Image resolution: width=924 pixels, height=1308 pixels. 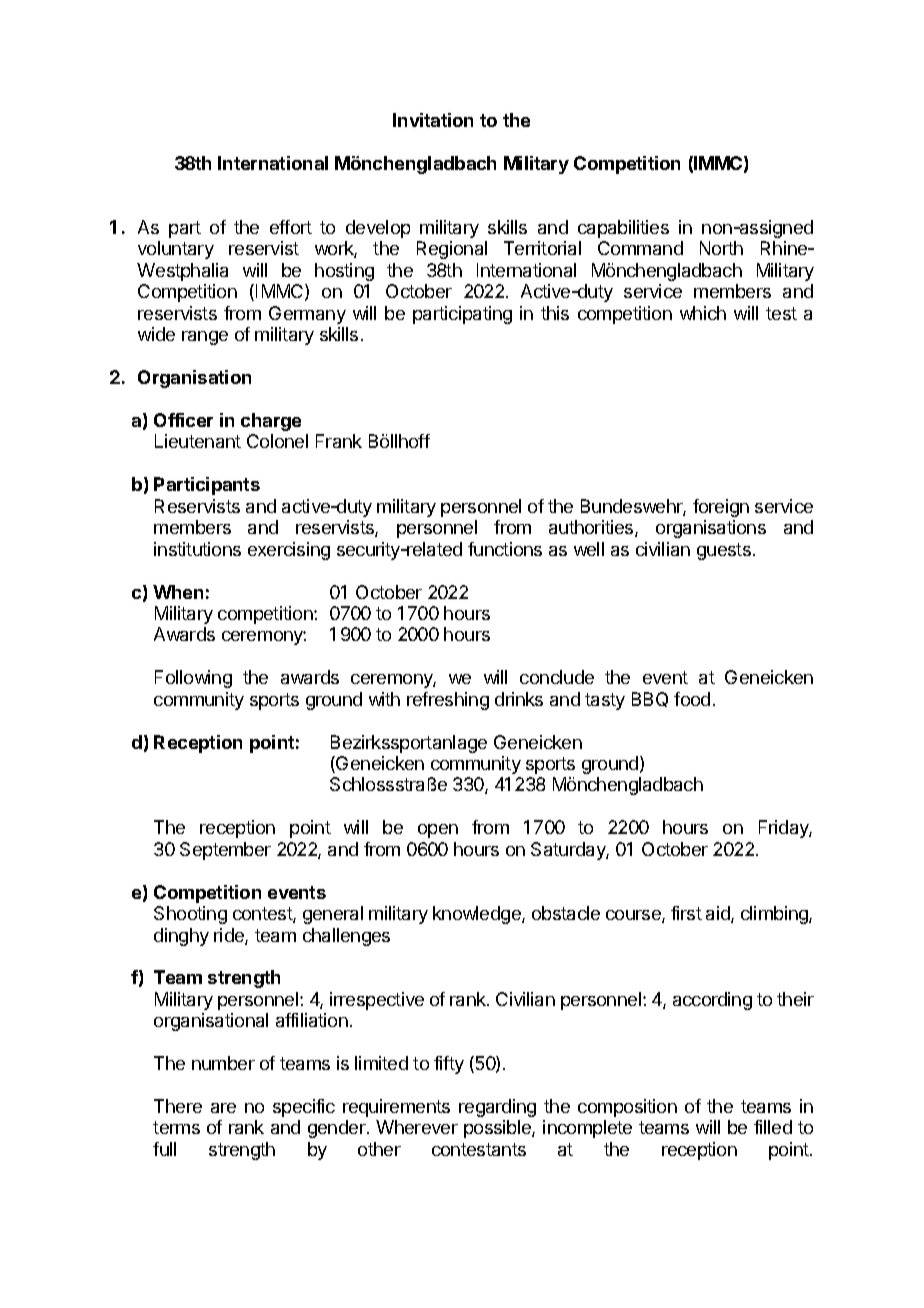 What do you see at coordinates (692, 699) in the document?
I see `food` at bounding box center [692, 699].
